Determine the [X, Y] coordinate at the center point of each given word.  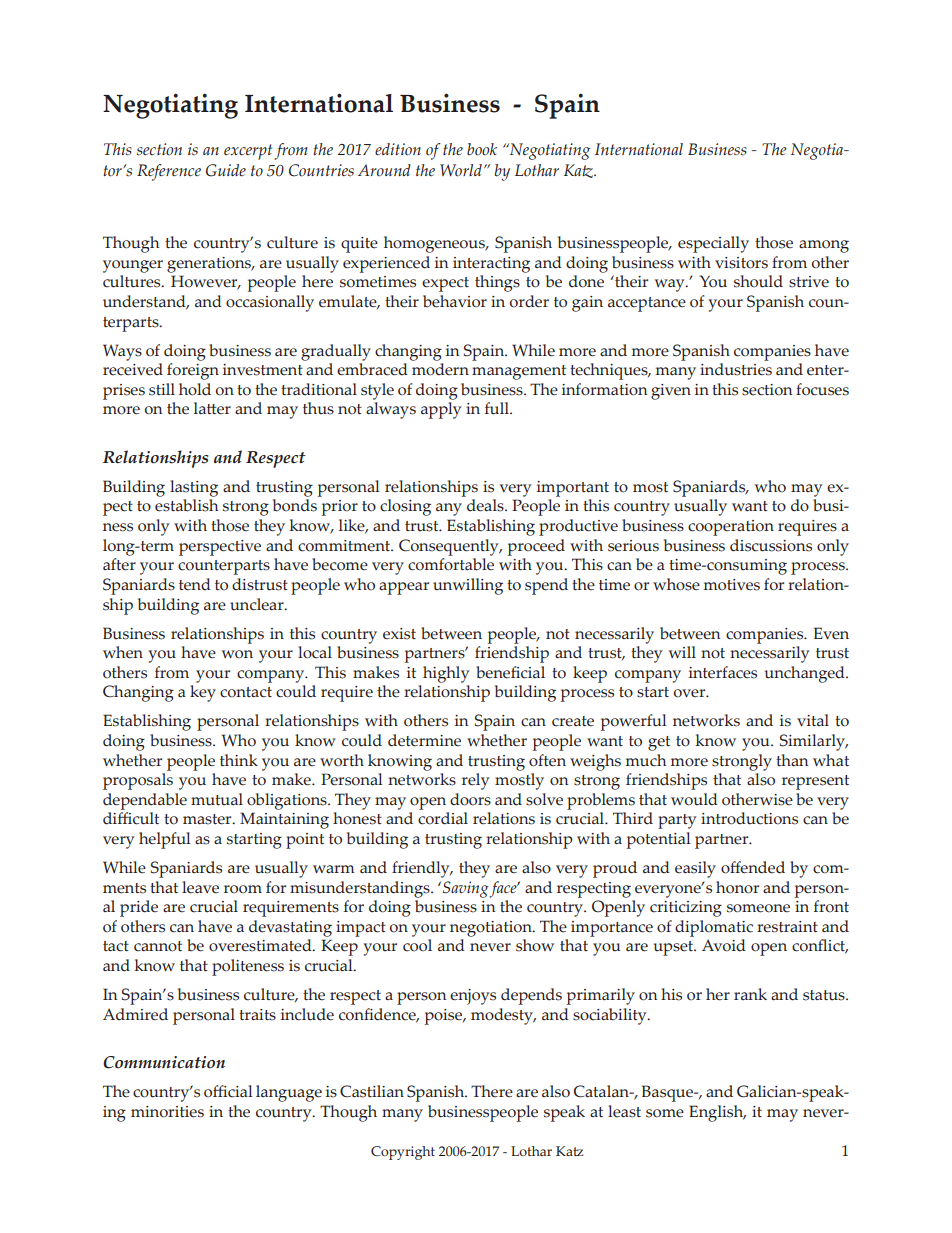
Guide [226, 170]
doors [470, 799]
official [228, 1091]
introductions [749, 818]
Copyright [403, 1153]
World [461, 170]
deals [486, 505]
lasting [194, 488]
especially [713, 244]
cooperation [731, 528]
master [208, 819]
